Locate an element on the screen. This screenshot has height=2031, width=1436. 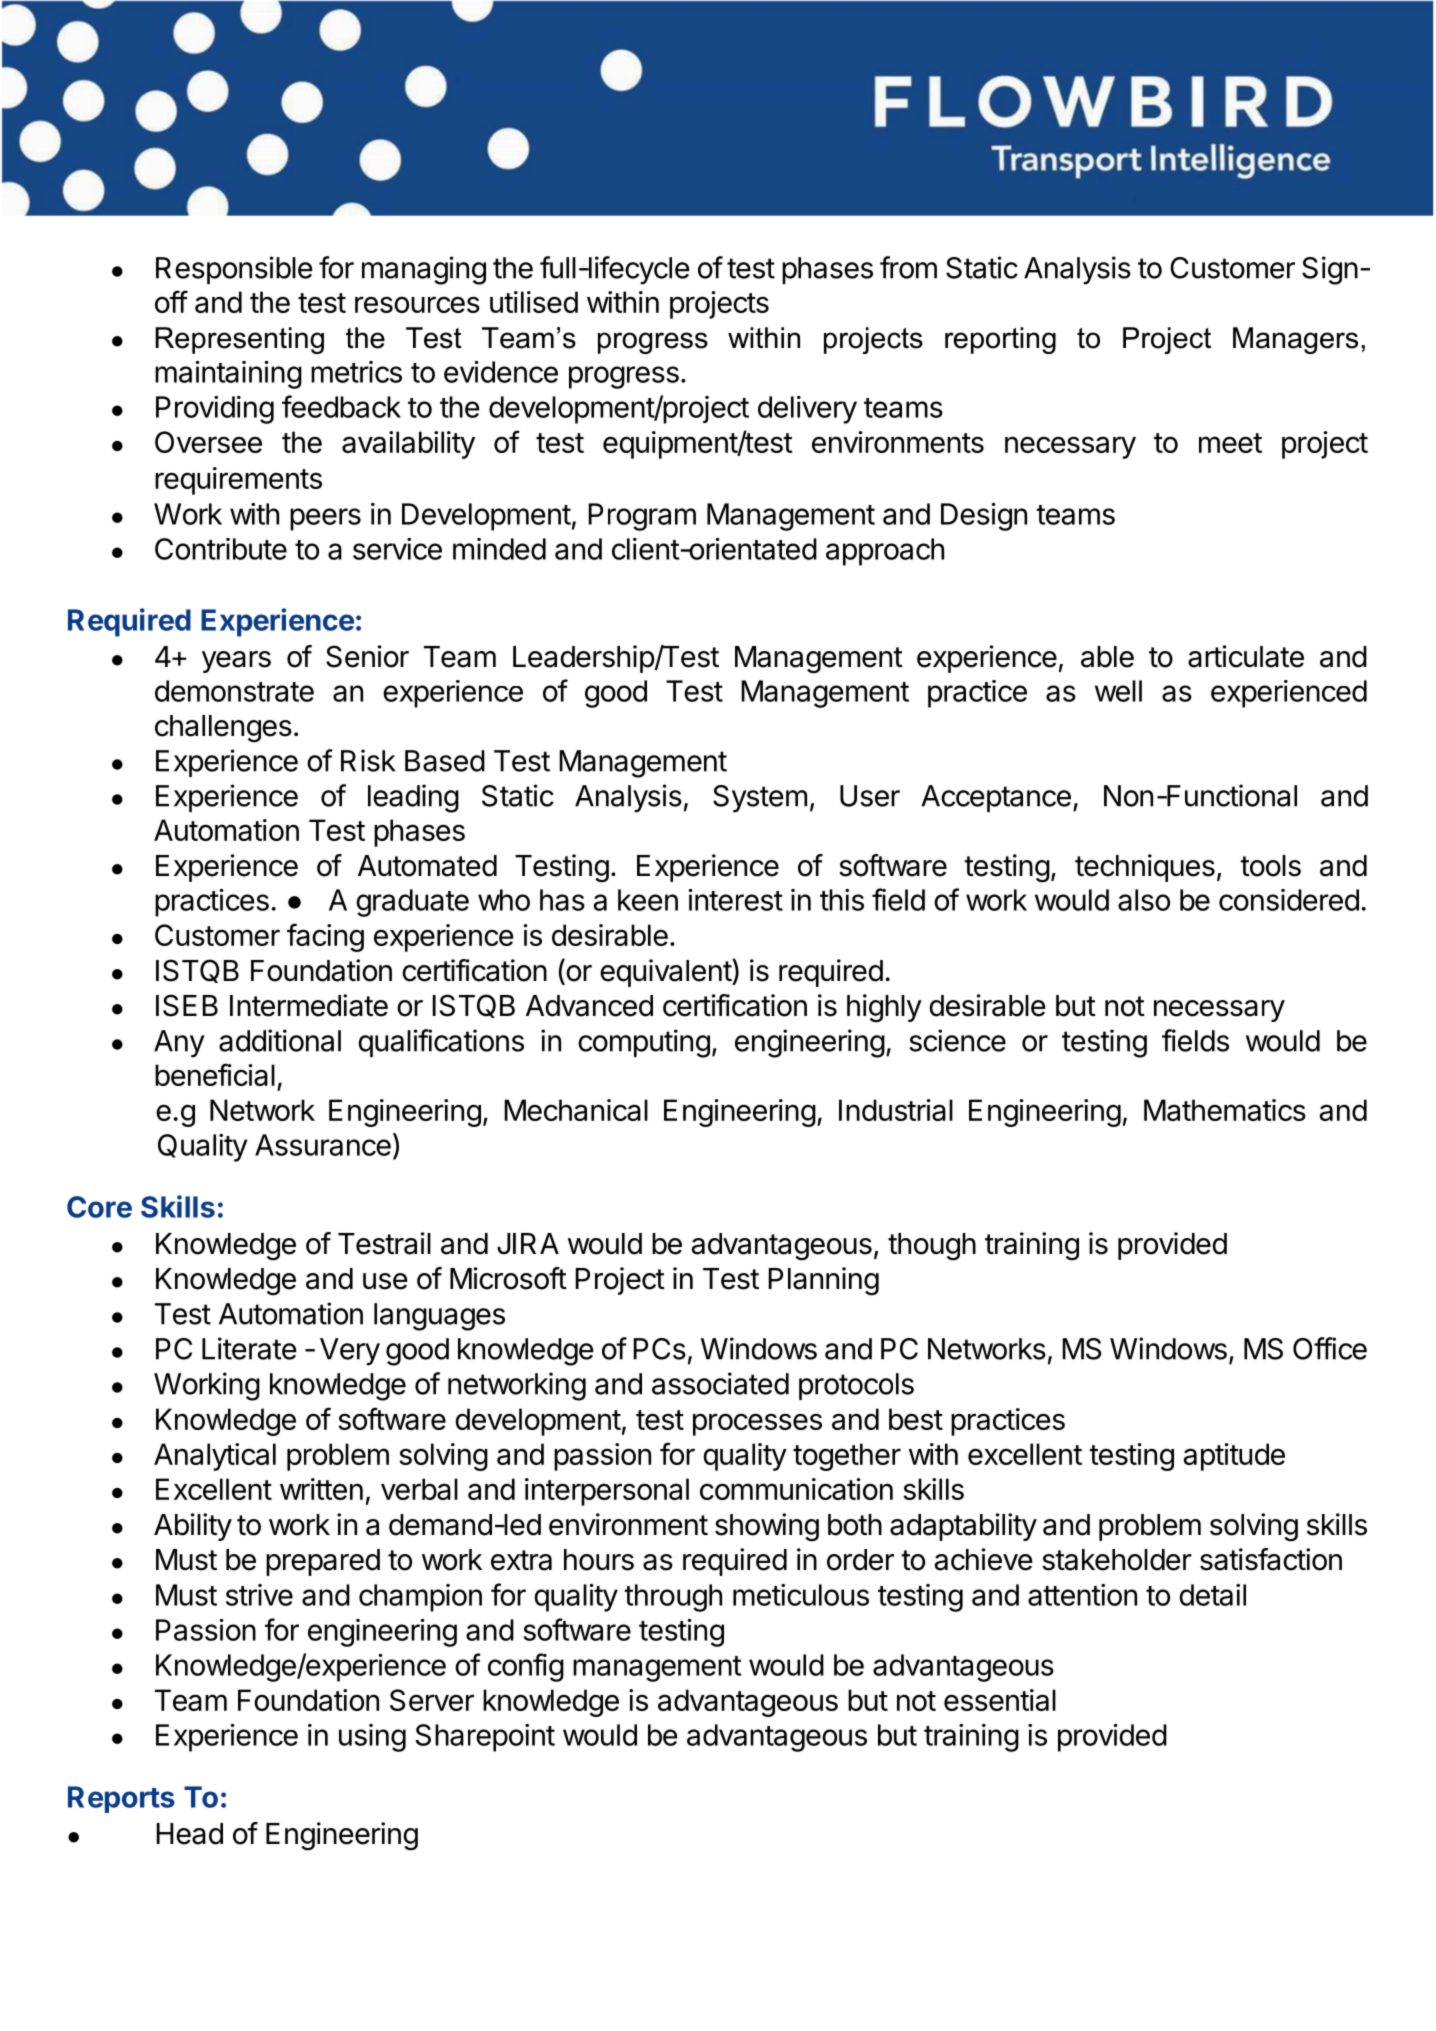
Representing is located at coordinates (239, 340).
